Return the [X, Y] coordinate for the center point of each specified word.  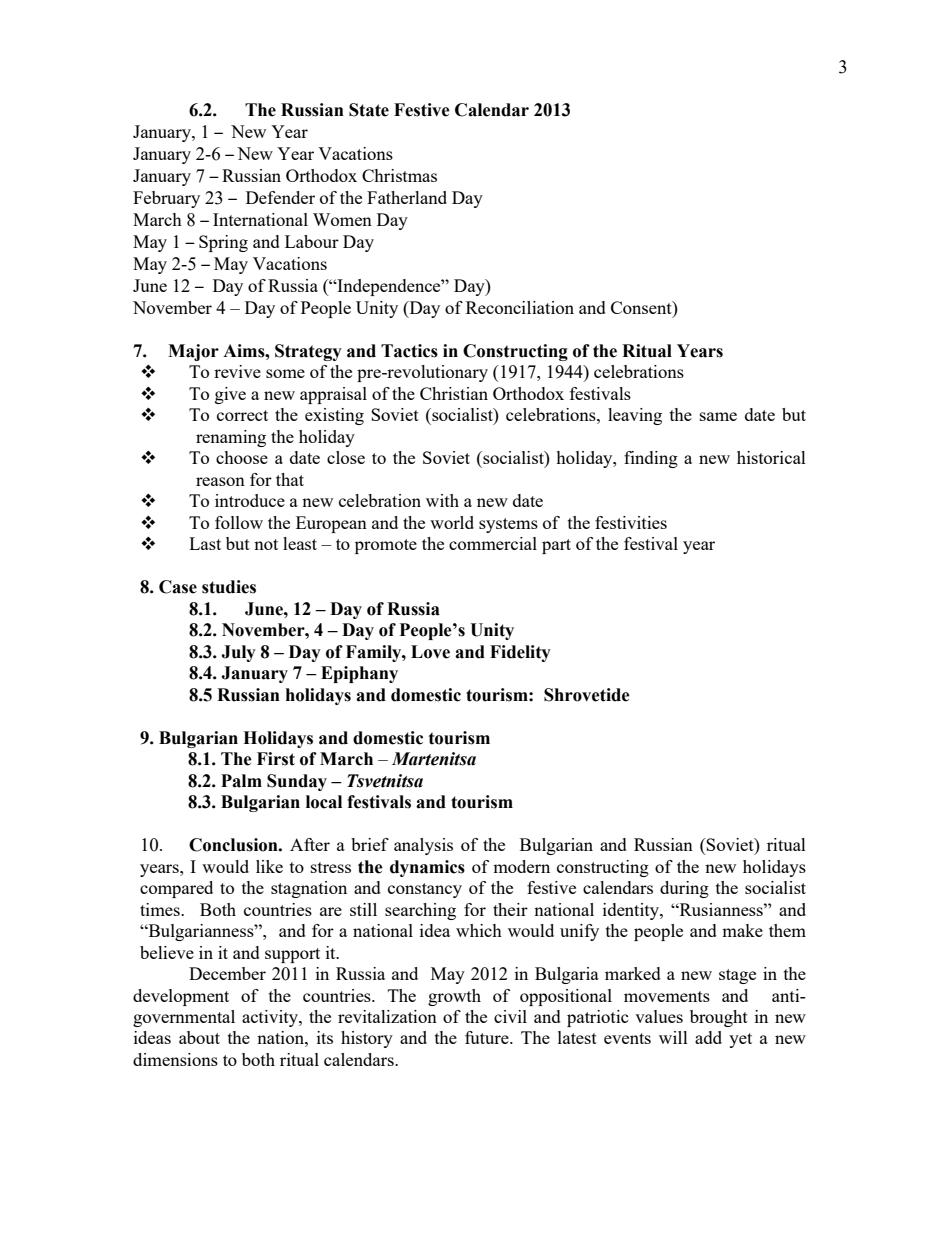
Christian [454, 393]
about [199, 1037]
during [684, 889]
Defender [280, 197]
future [488, 1037]
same [718, 416]
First [276, 759]
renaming [231, 438]
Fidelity [520, 653]
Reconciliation [520, 307]
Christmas [399, 175]
